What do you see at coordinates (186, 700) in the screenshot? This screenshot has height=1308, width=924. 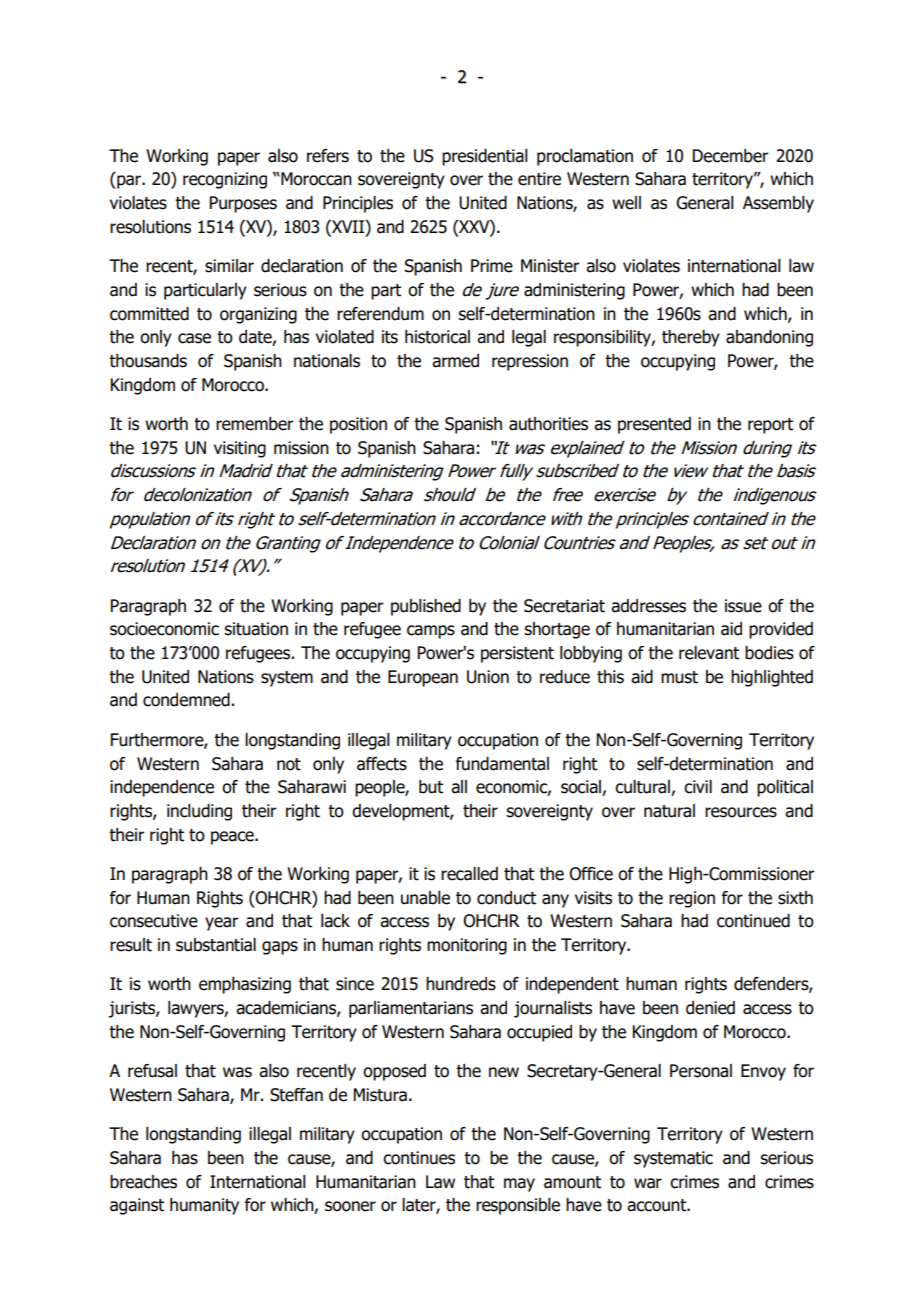 I see `condemned` at bounding box center [186, 700].
